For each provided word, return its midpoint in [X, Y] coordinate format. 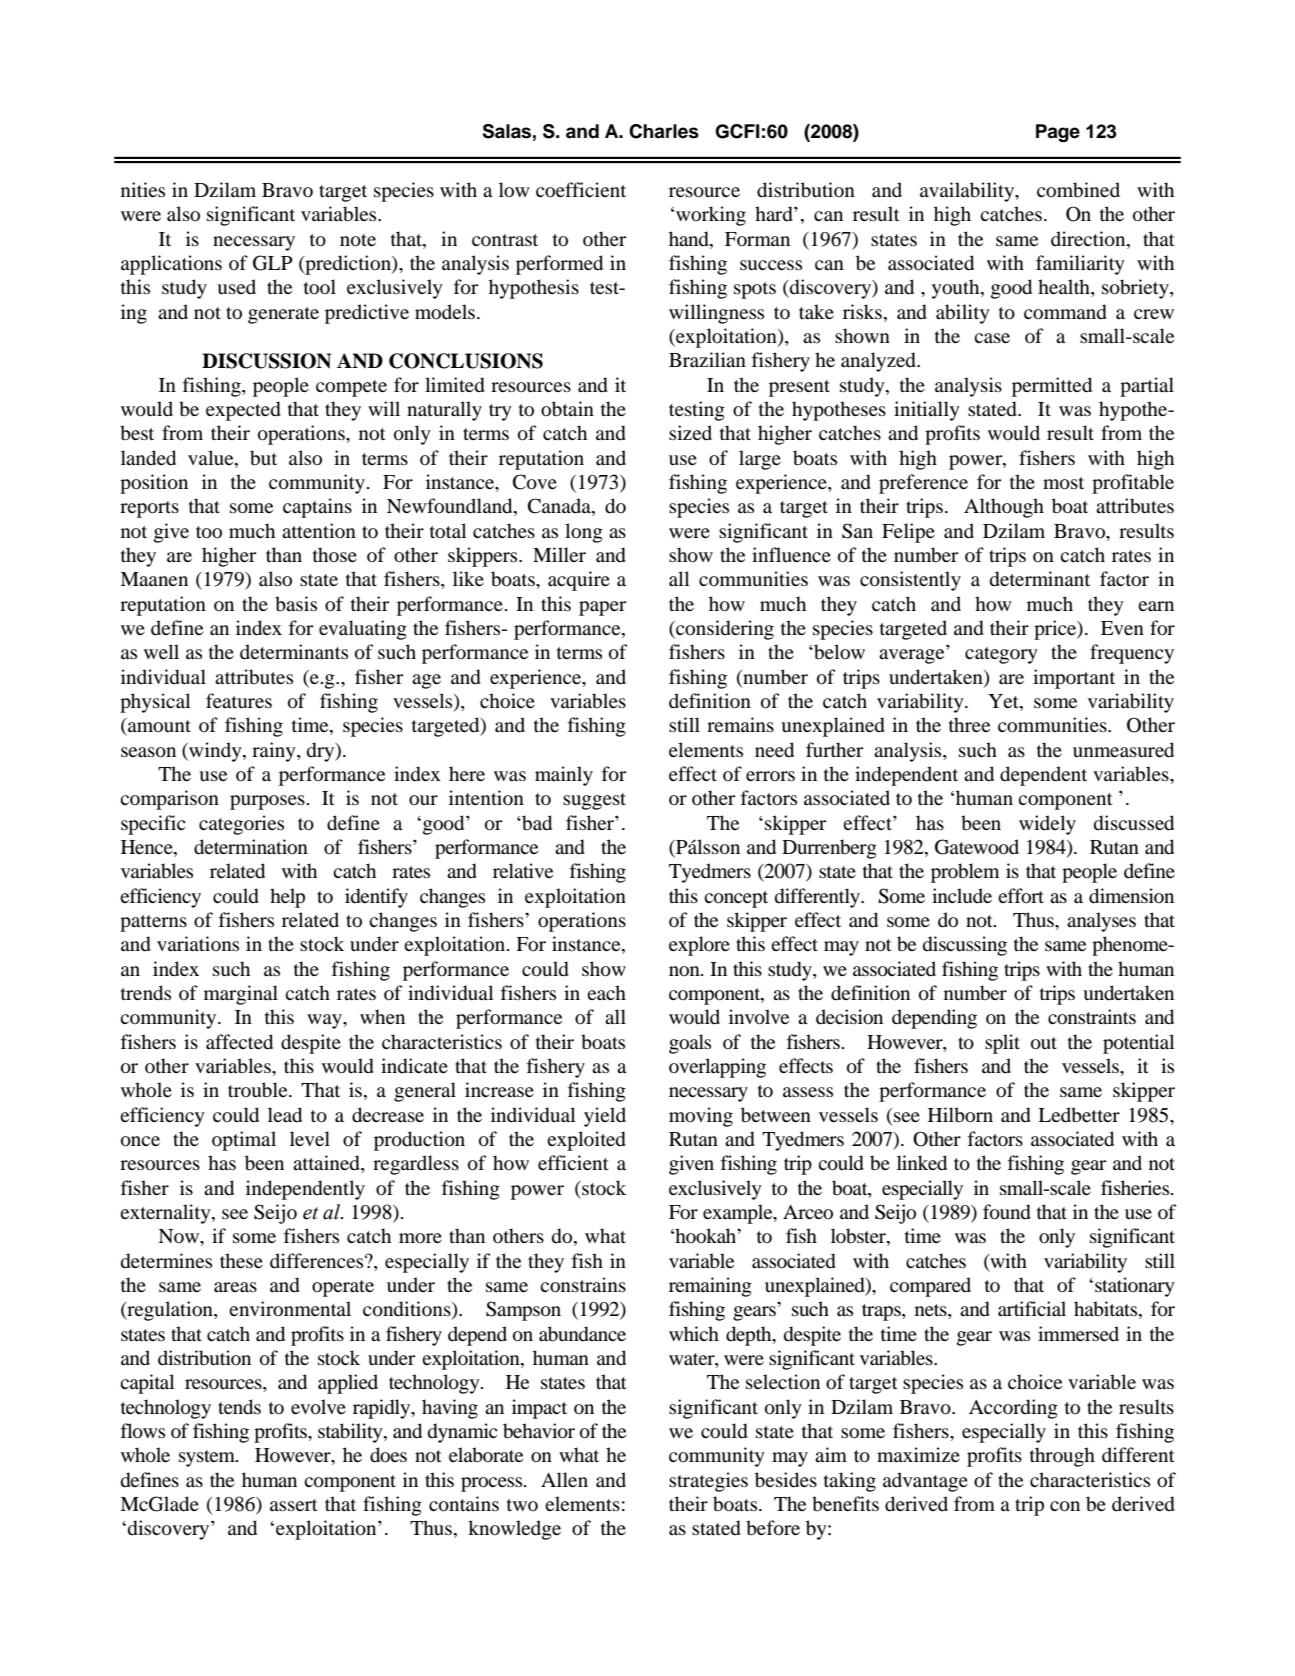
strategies [708, 1482]
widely [1047, 825]
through [1062, 1457]
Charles [664, 131]
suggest [594, 801]
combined [1078, 190]
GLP [273, 263]
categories [241, 825]
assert [294, 1505]
